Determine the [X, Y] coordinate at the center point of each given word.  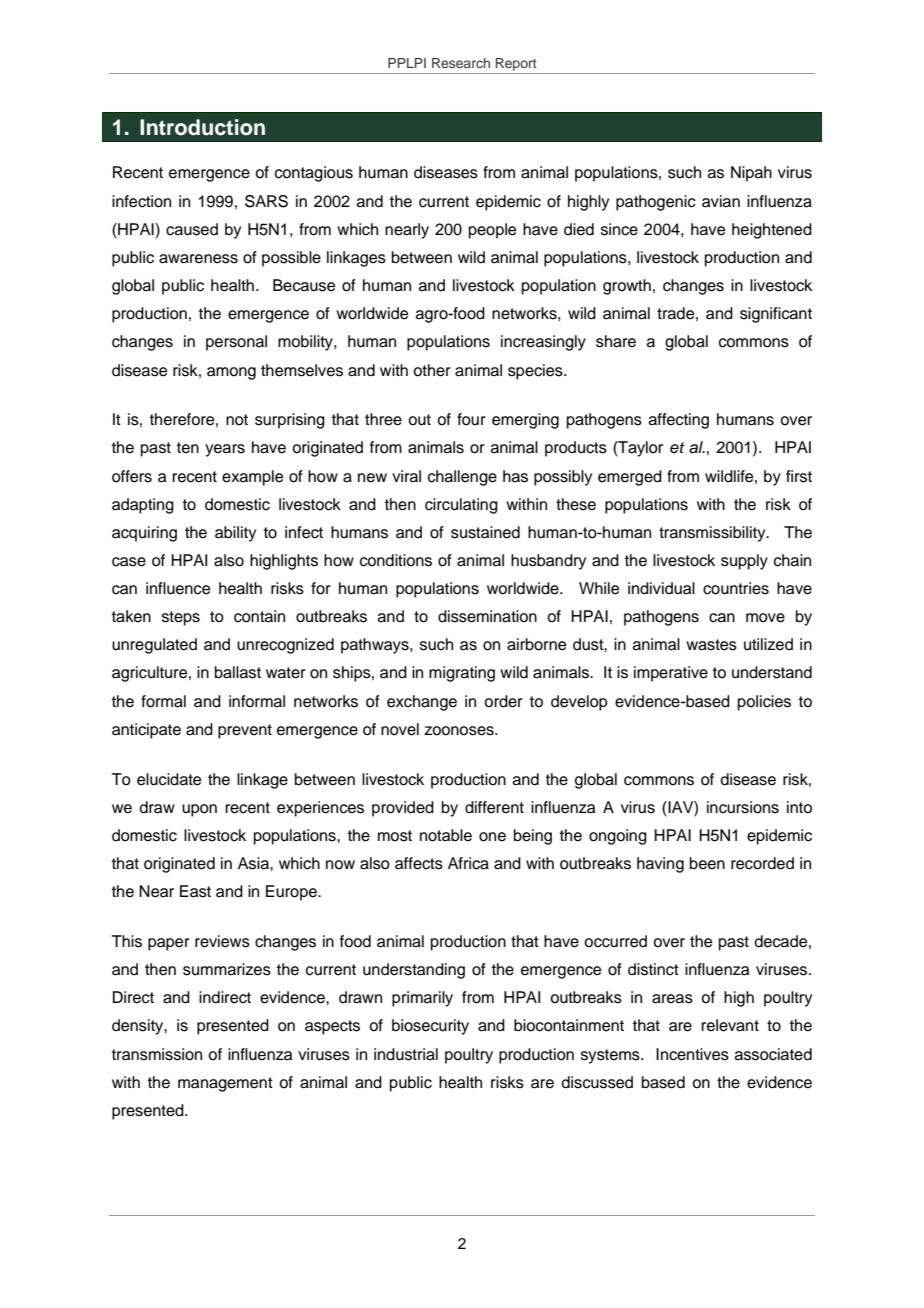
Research [461, 63]
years [225, 450]
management [225, 1084]
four [471, 419]
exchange [422, 703]
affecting [679, 421]
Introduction [202, 127]
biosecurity [430, 1027]
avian [721, 201]
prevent [245, 731]
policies [764, 703]
